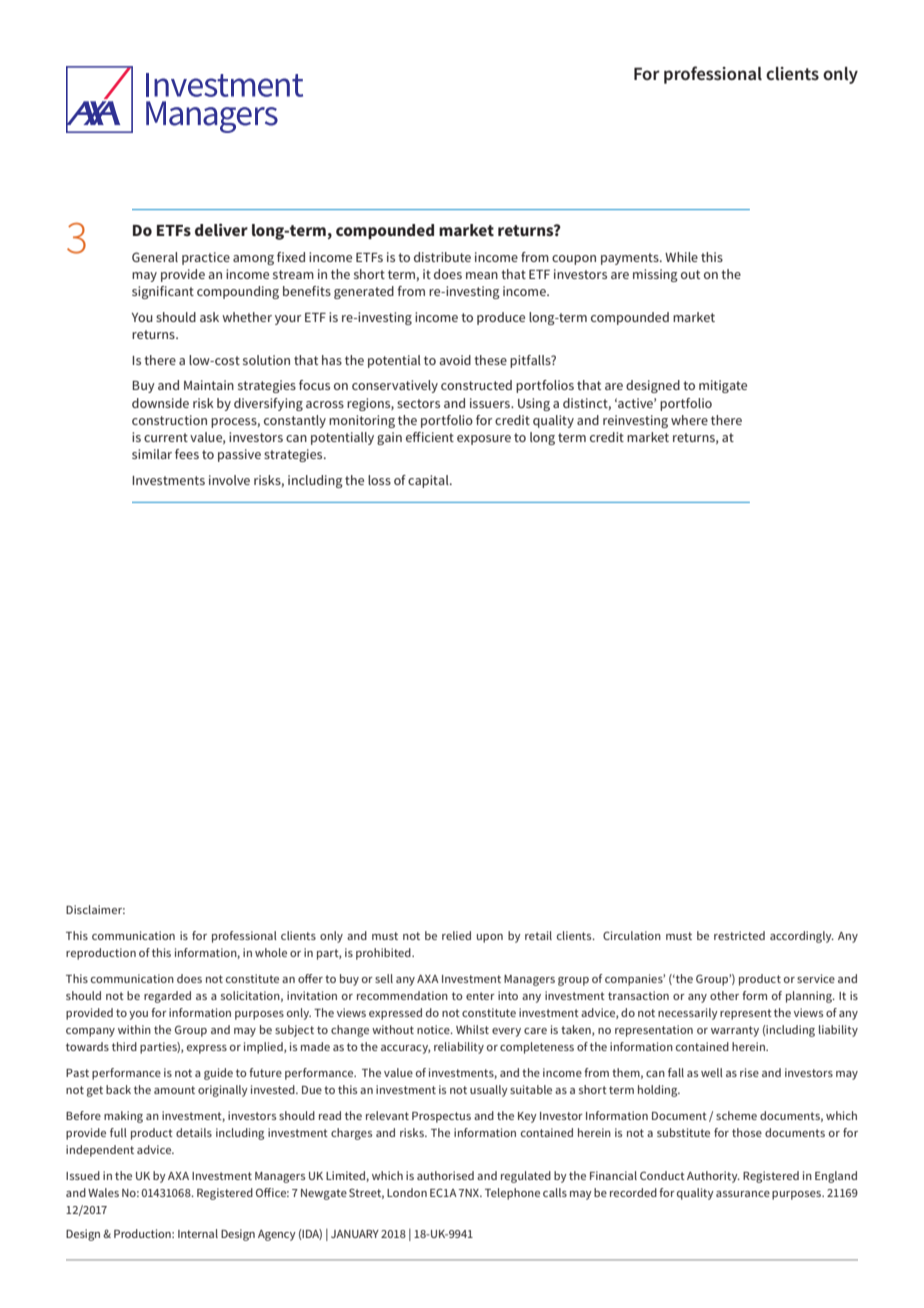 This screenshot has width=924, height=1308. Describe the element at coordinates (198, 1233) in the screenshot. I see `Internal` at that location.
